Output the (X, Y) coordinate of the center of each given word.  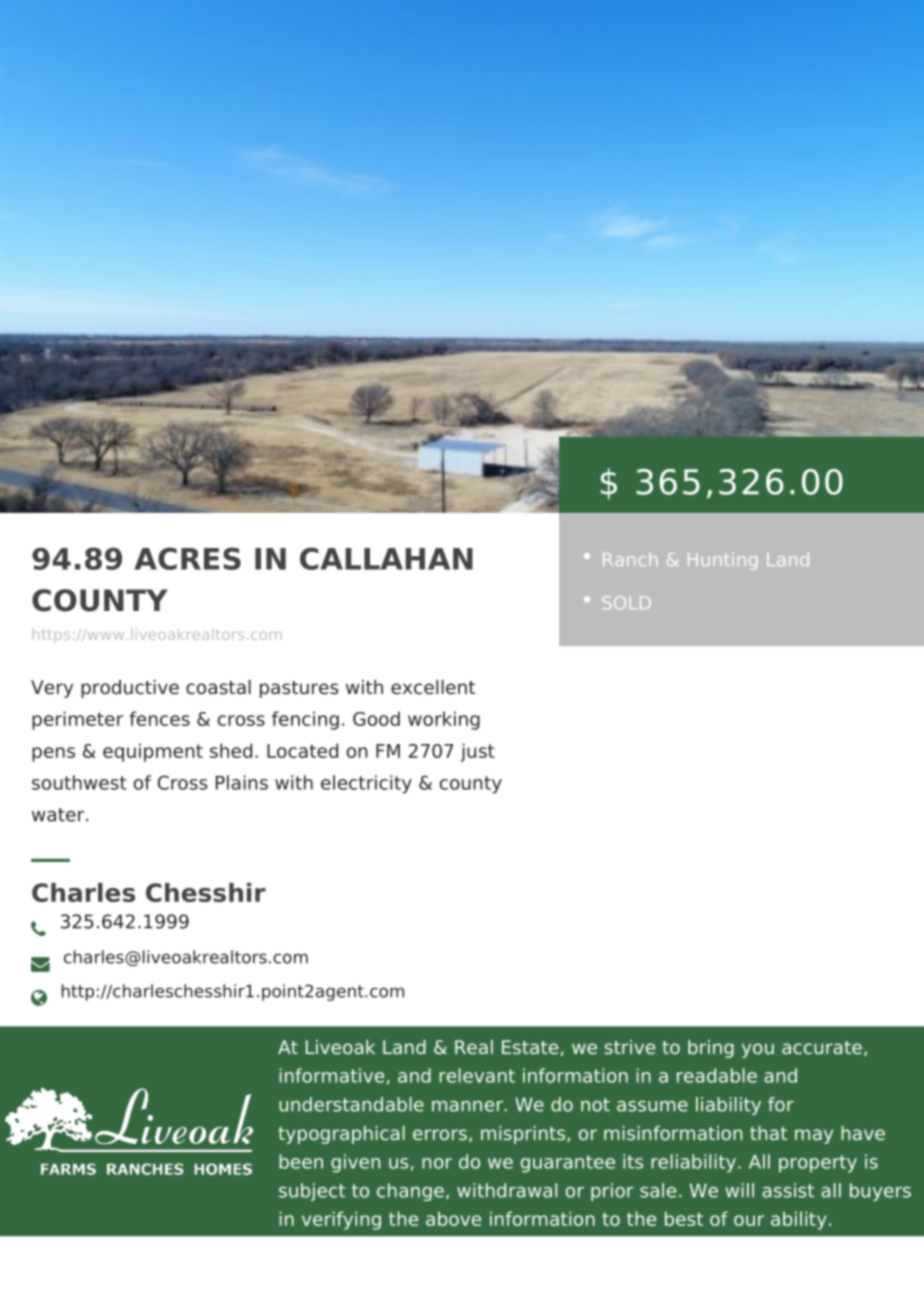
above (453, 1218)
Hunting (722, 561)
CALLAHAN (386, 558)
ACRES (187, 558)
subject (312, 1192)
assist (788, 1190)
